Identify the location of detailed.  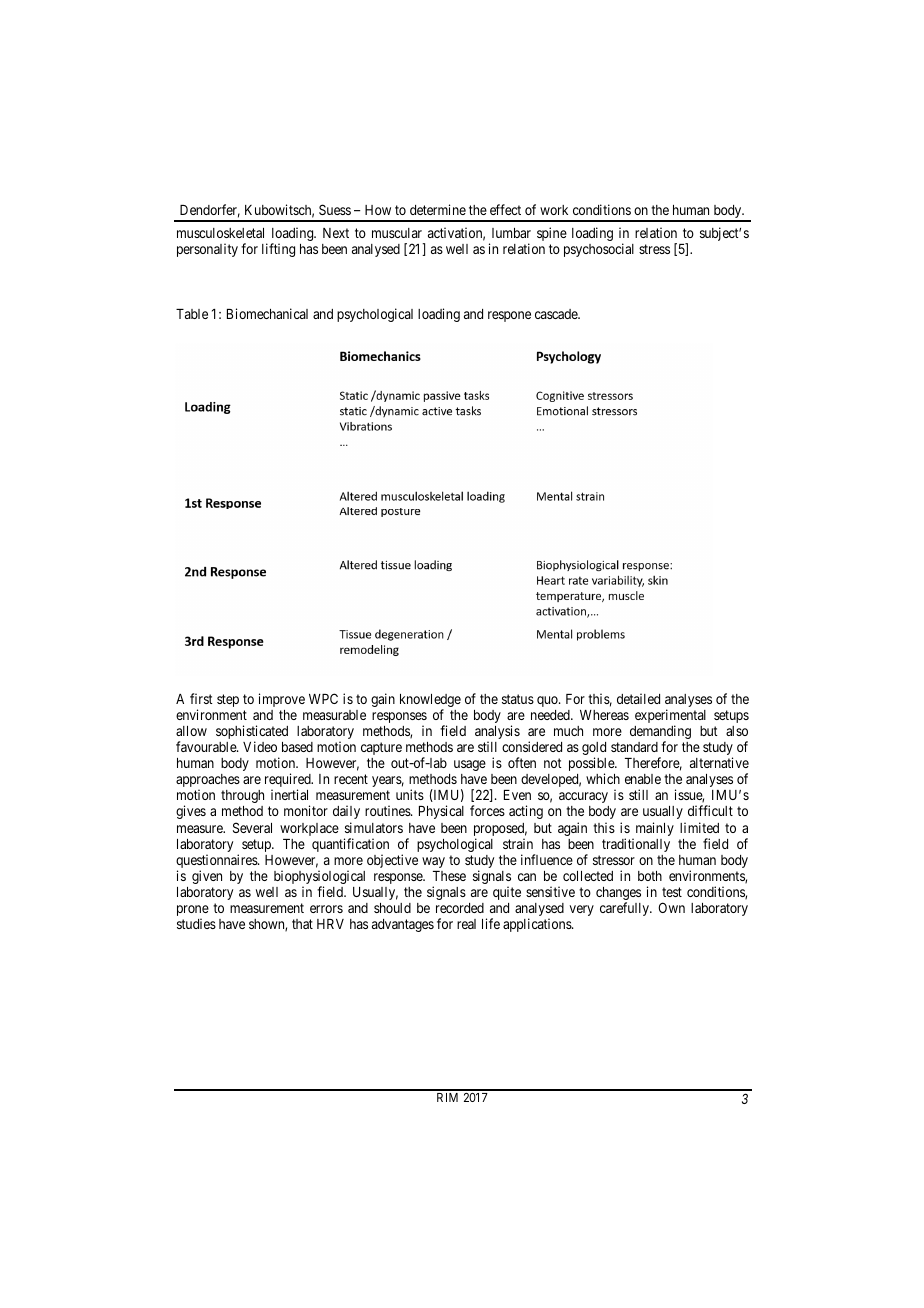
(638, 698).
